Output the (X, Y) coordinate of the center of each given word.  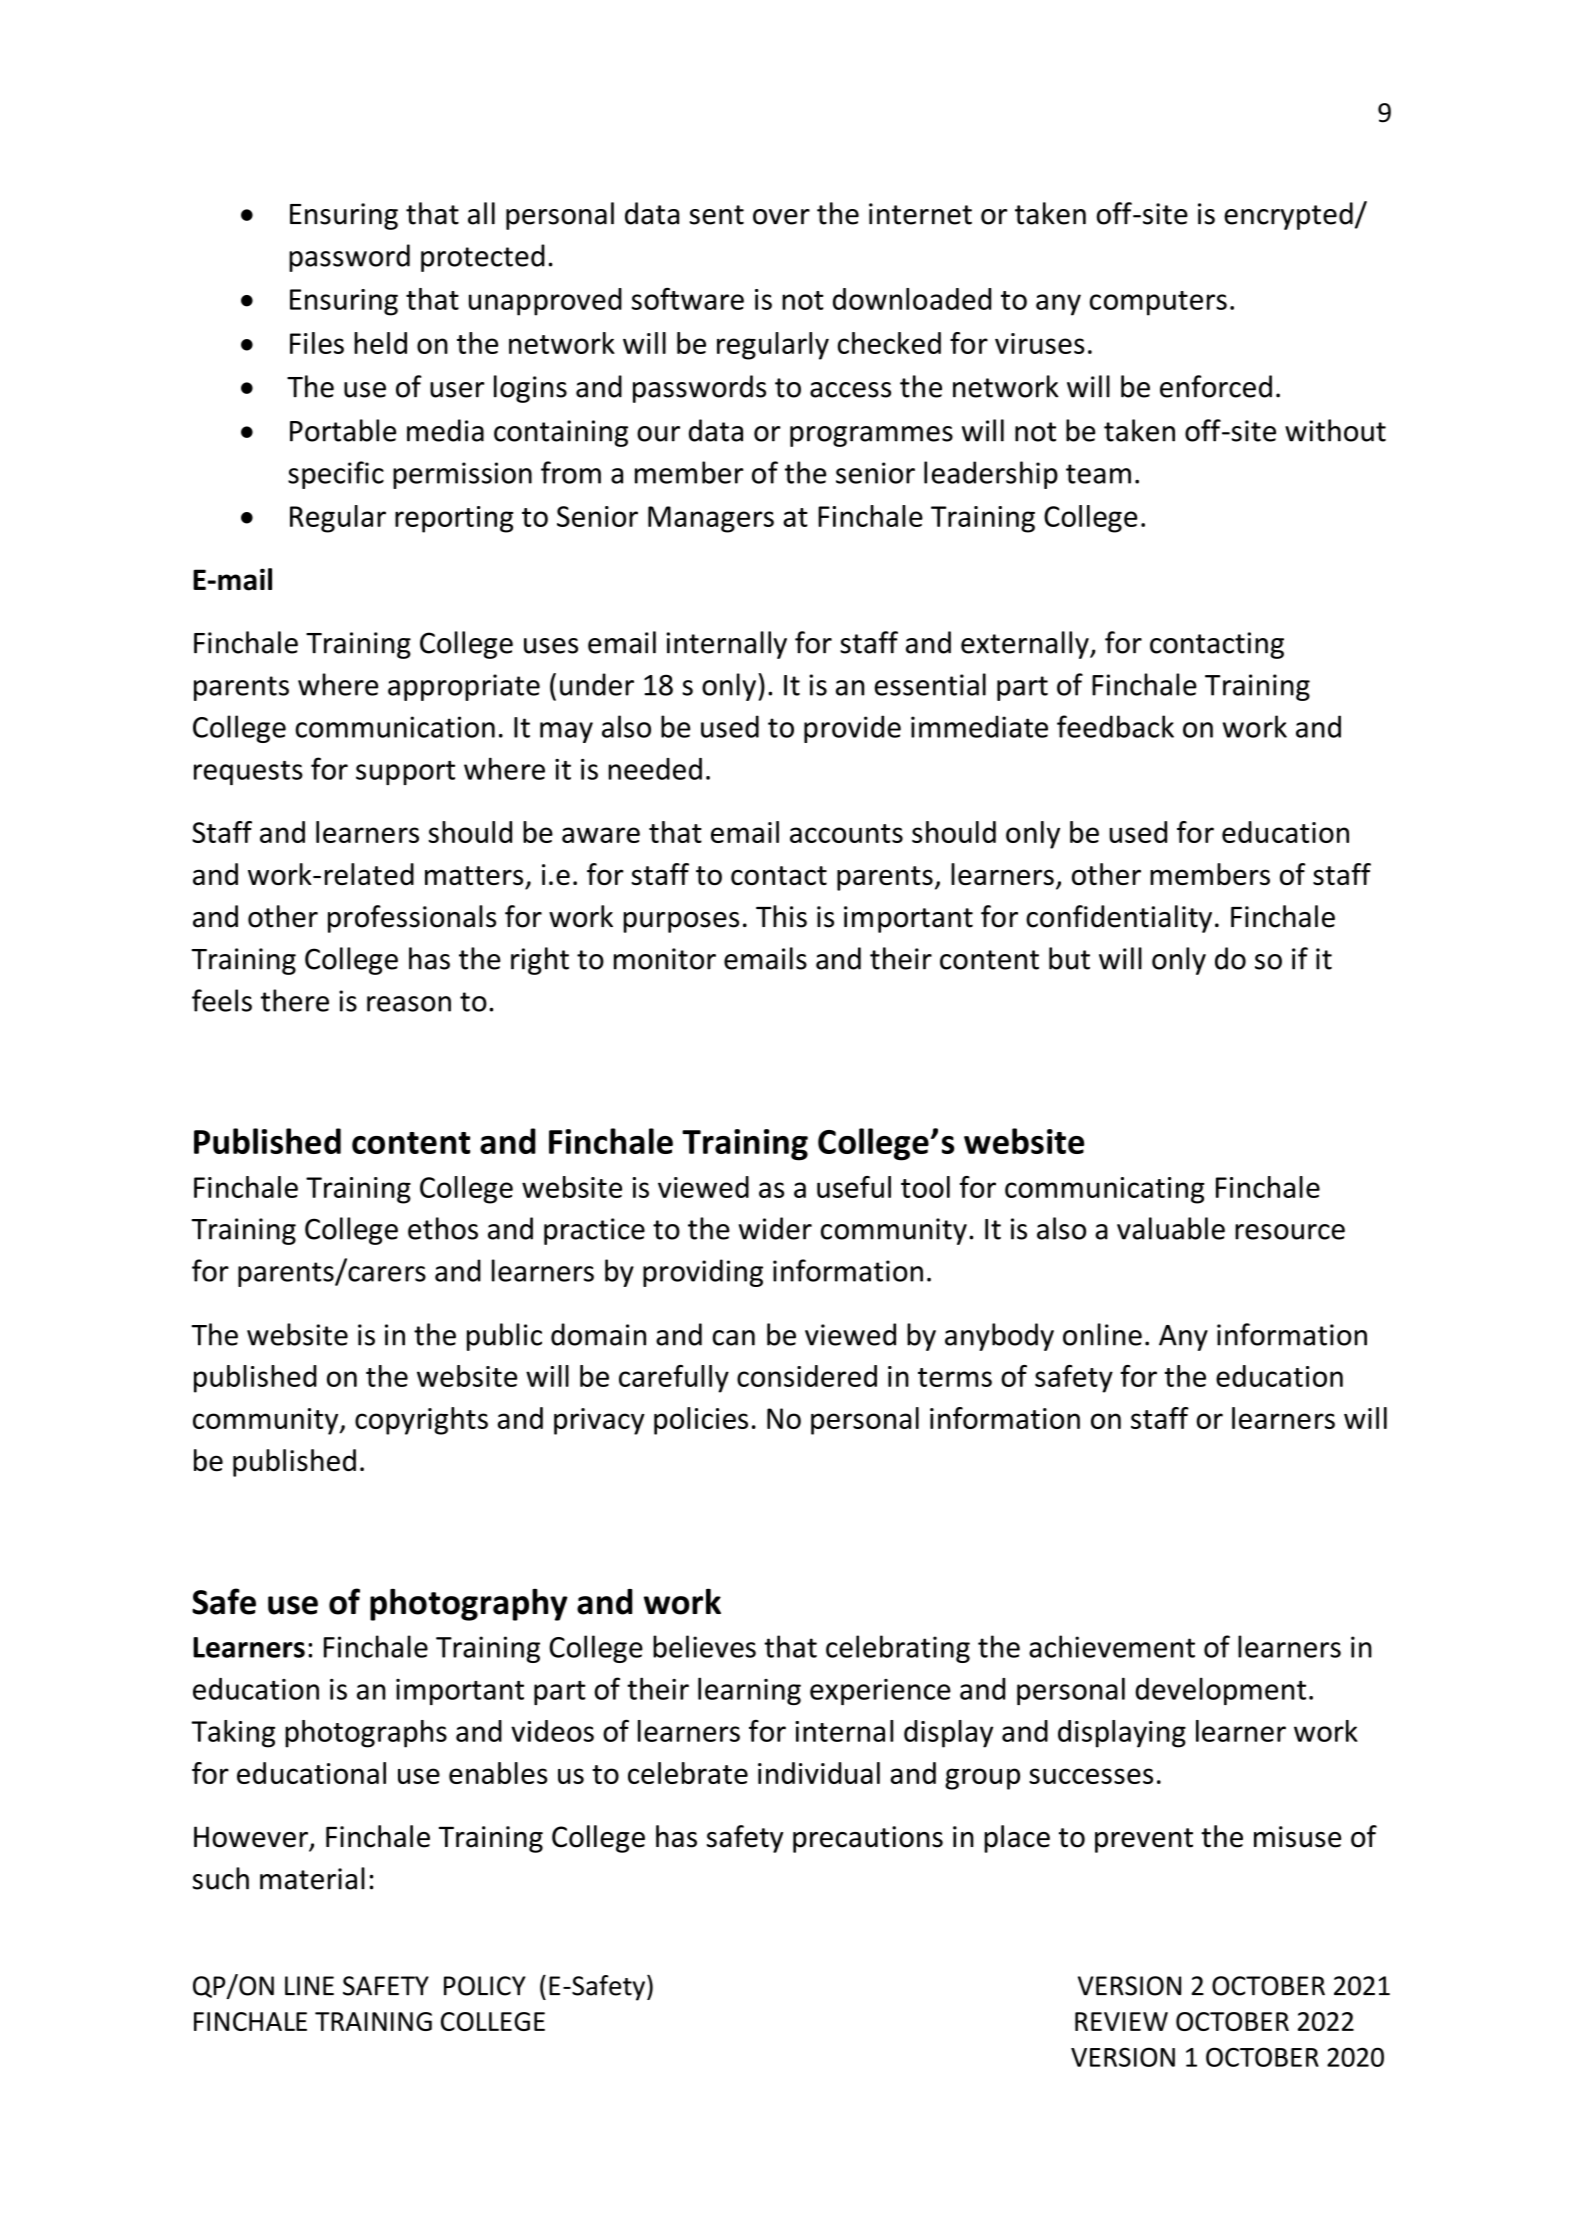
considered (807, 1376)
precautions (868, 1839)
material (312, 1878)
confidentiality (1119, 919)
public (504, 1337)
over (781, 217)
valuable (1171, 1228)
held (380, 343)
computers (1158, 303)
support (405, 773)
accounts (846, 833)
